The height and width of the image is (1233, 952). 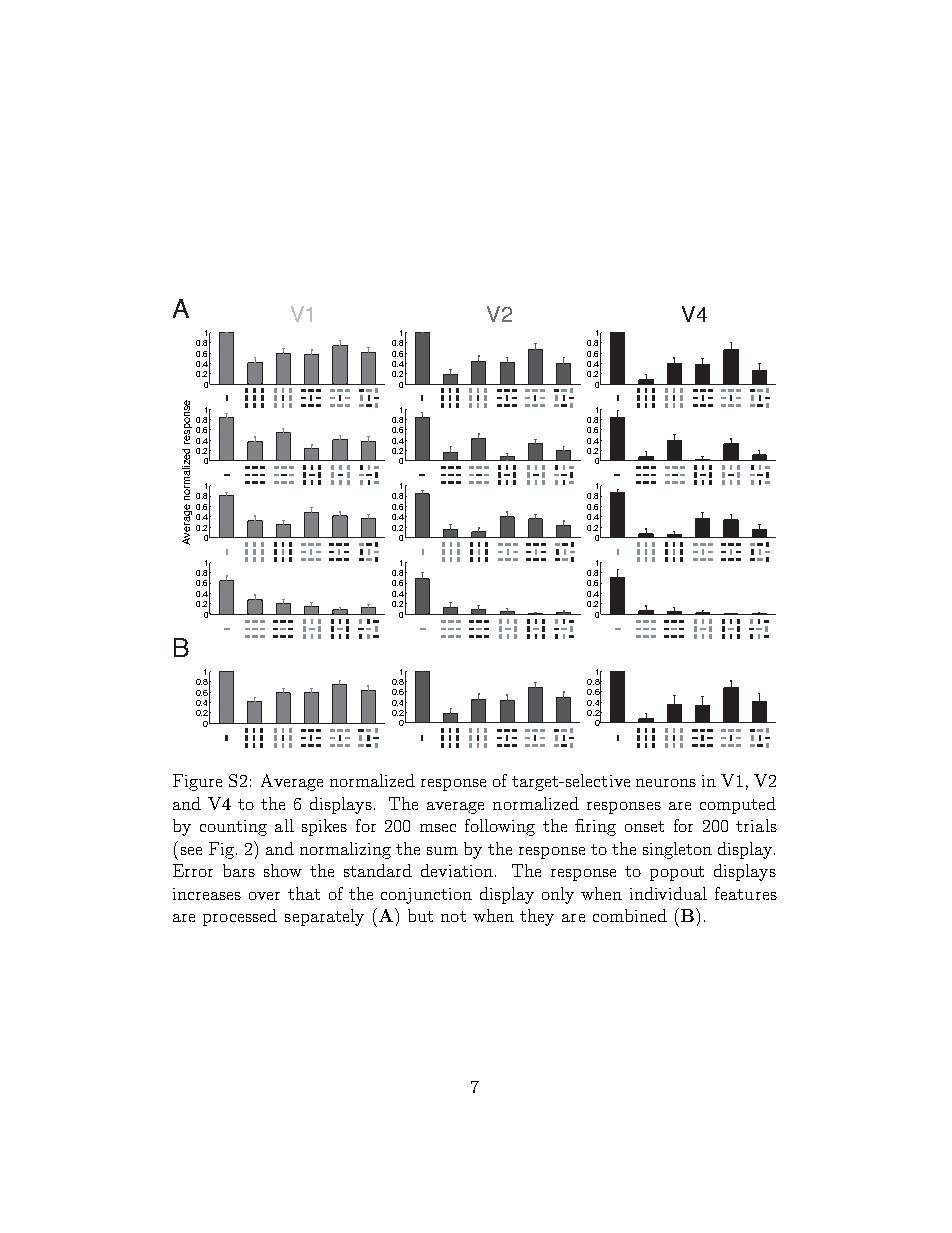 I want to click on Figure, so click(x=197, y=782).
